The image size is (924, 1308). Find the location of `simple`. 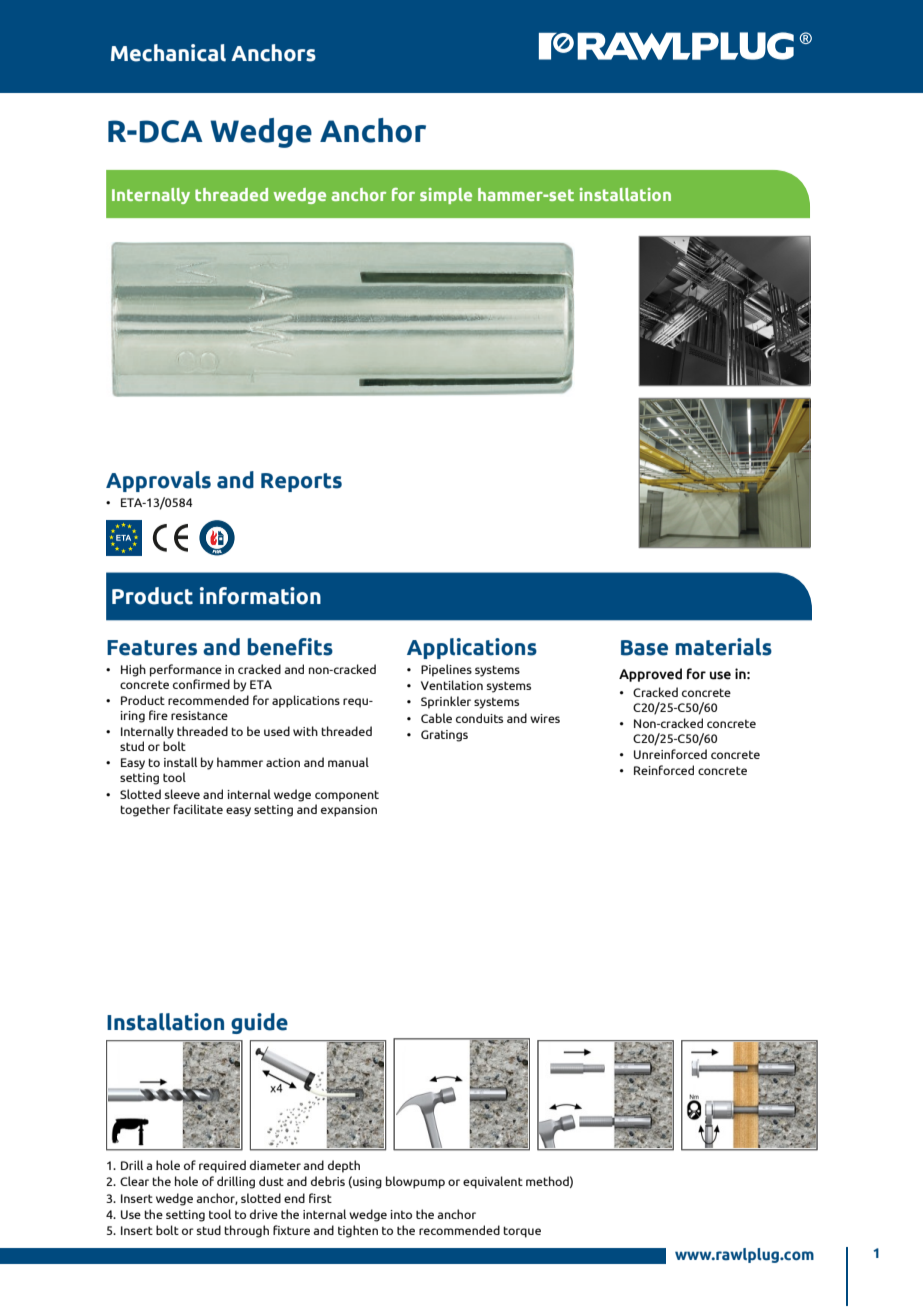

simple is located at coordinates (446, 196).
